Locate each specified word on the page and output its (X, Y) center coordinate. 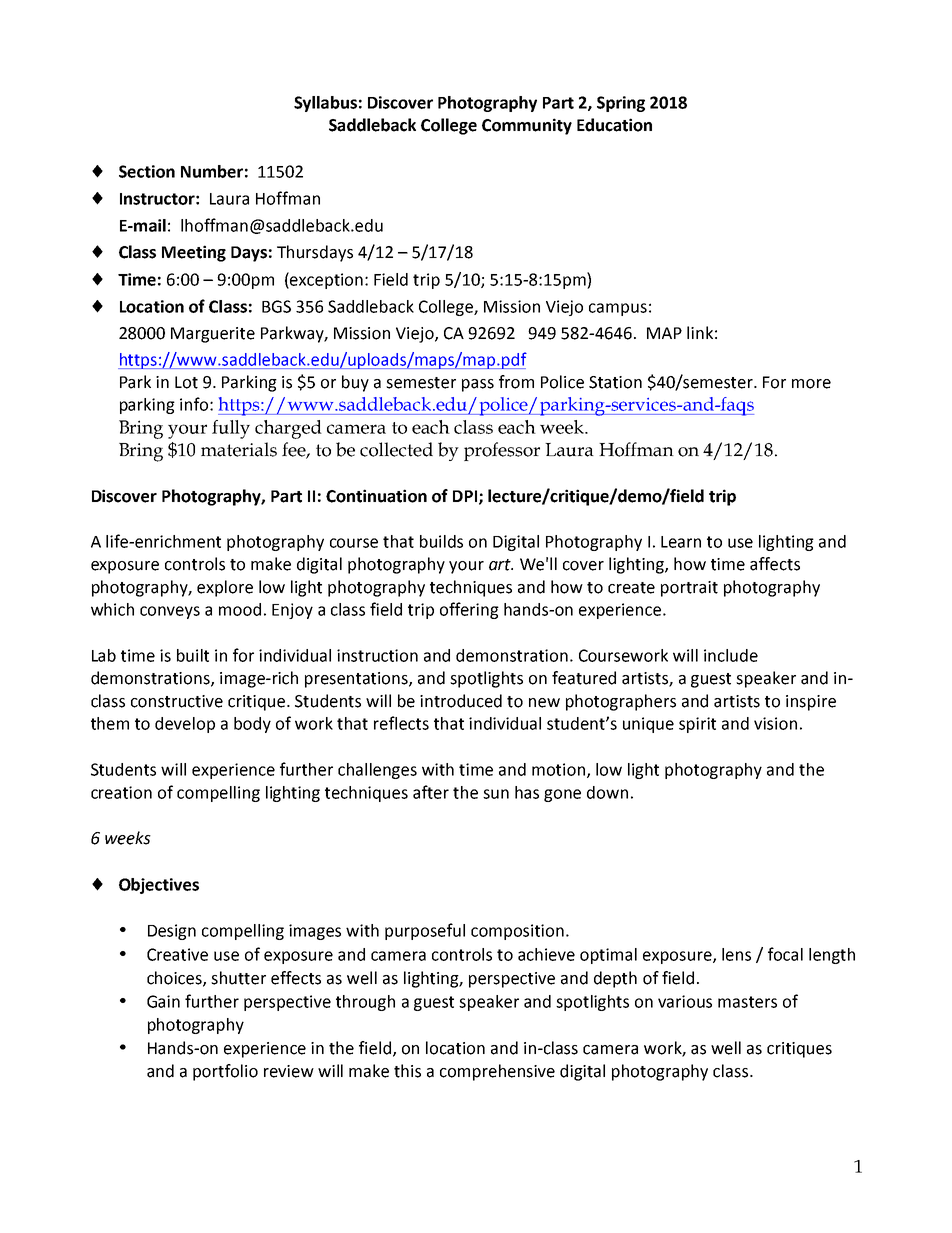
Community (527, 126)
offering (469, 610)
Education (614, 125)
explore (225, 588)
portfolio (225, 1072)
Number (212, 171)
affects (775, 564)
